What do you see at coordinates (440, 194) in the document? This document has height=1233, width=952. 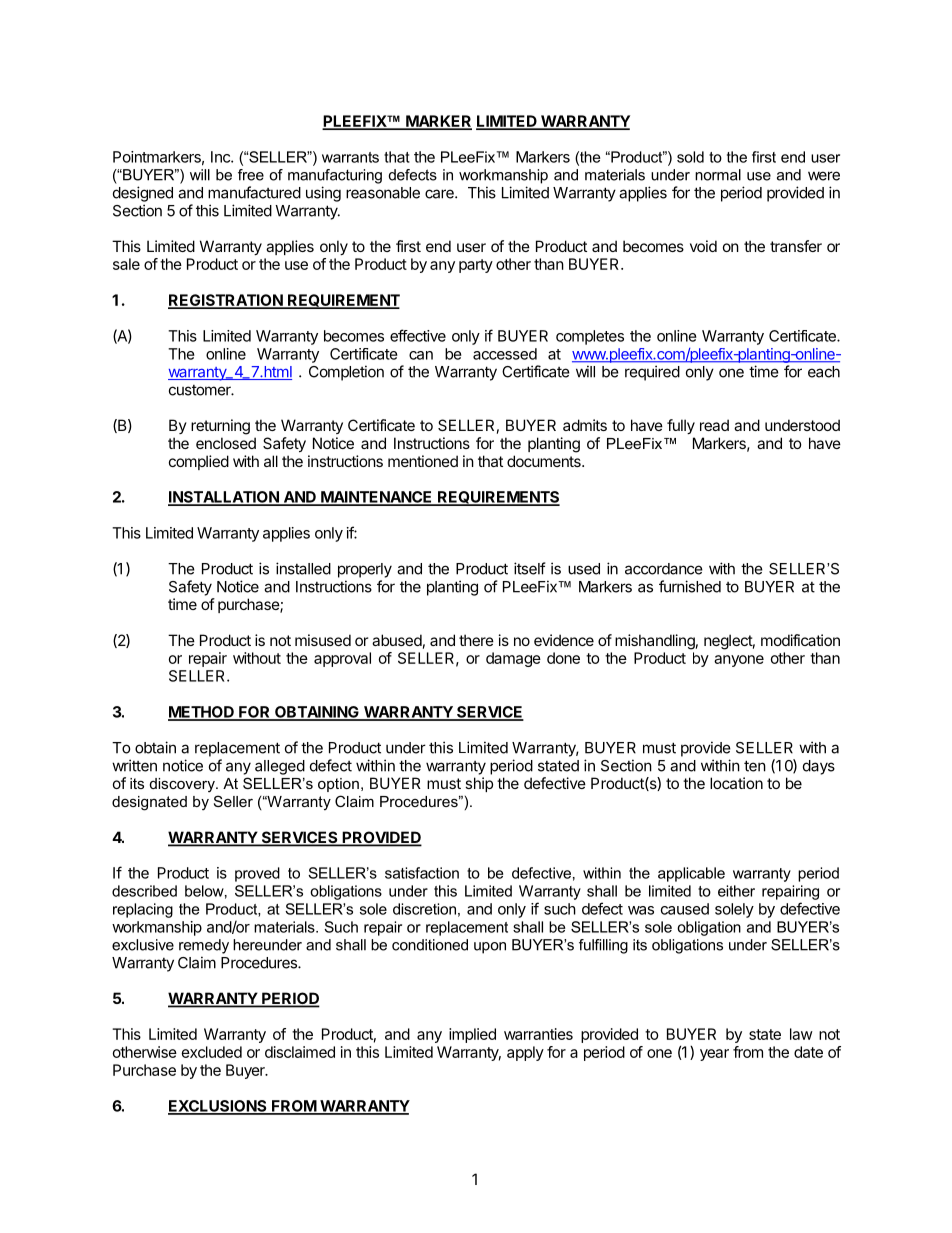 I see `care` at bounding box center [440, 194].
